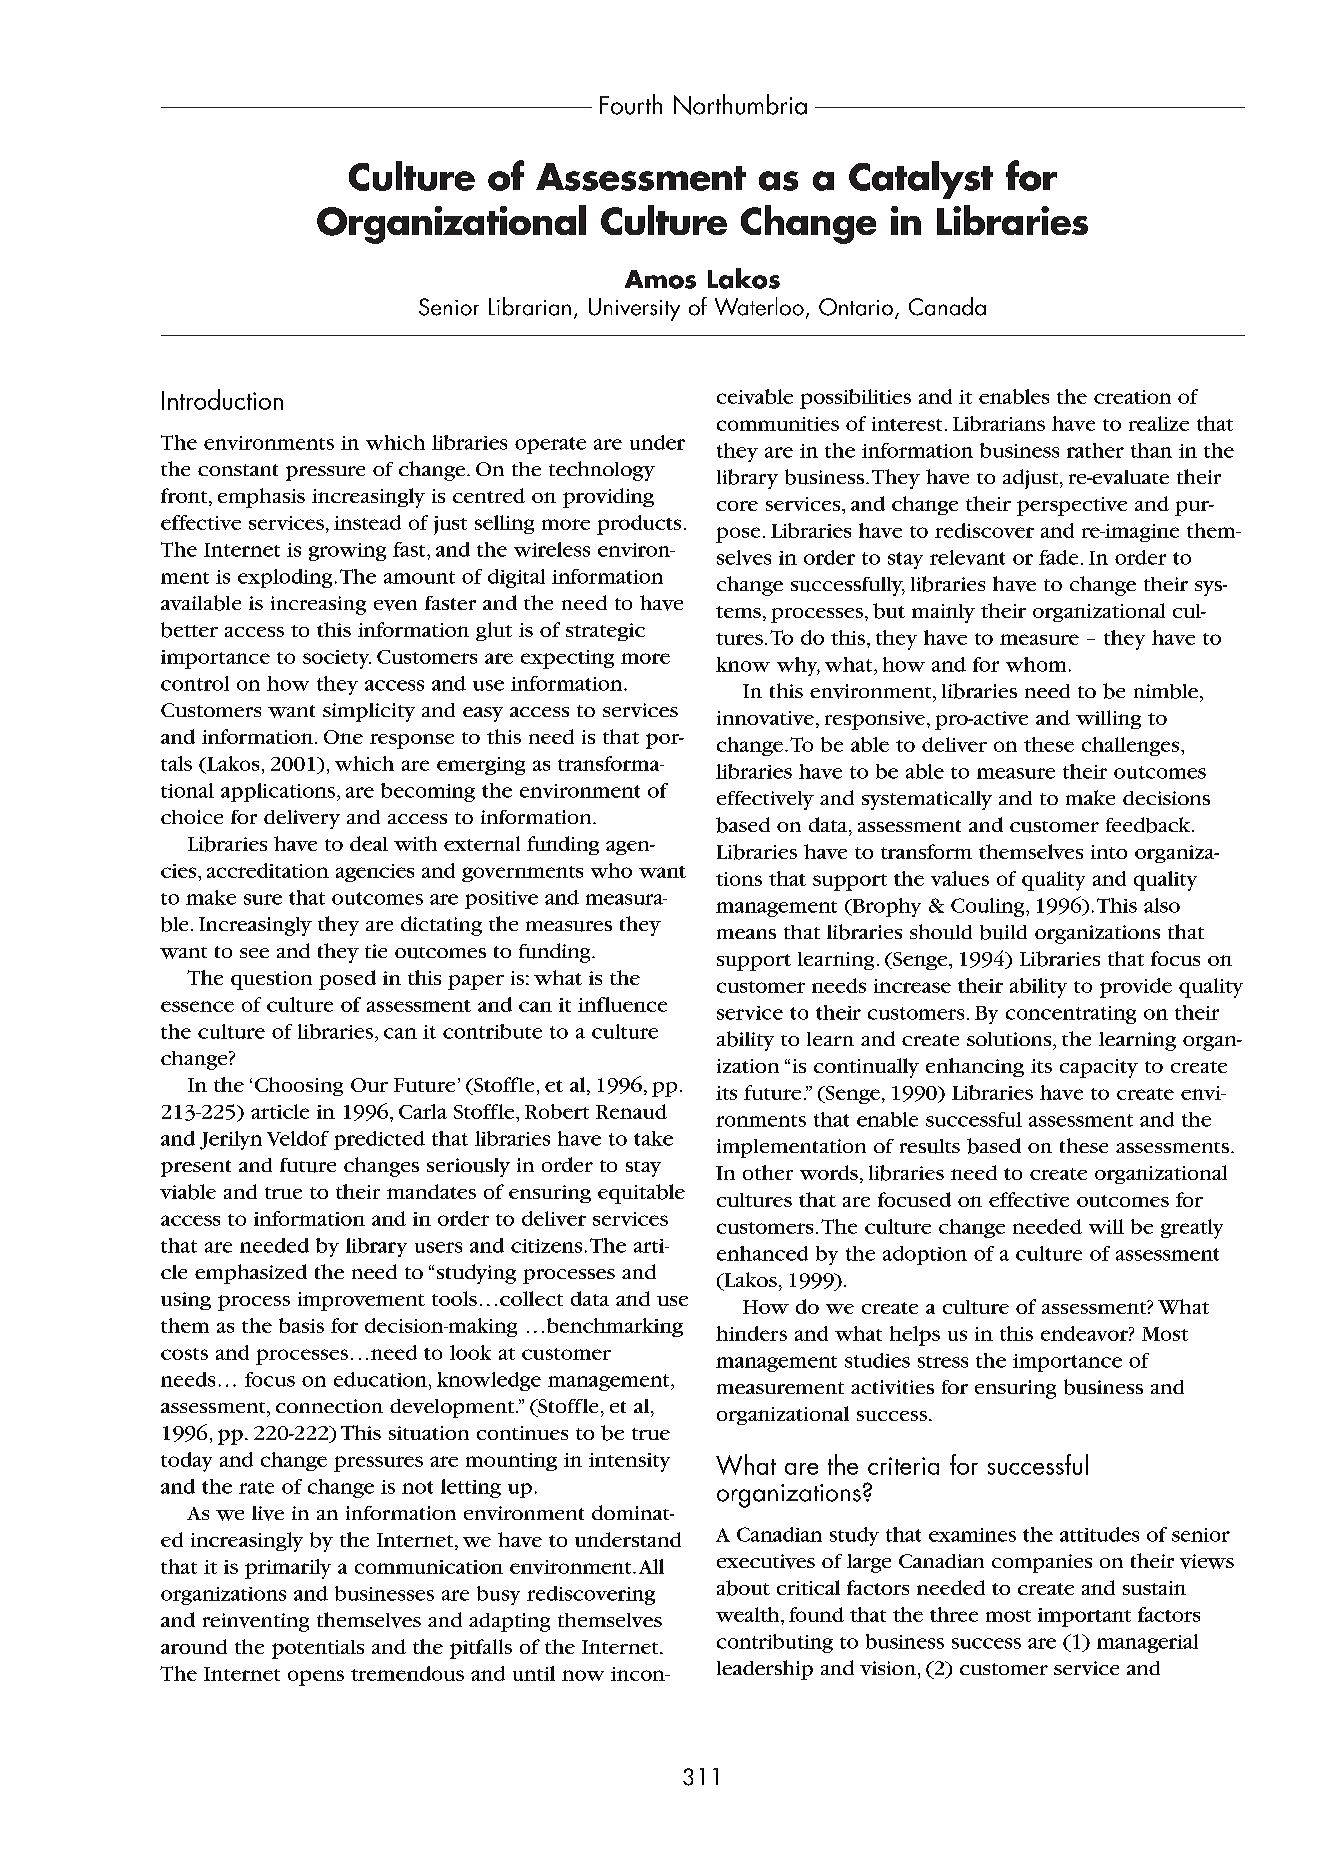 The image size is (1325, 1867). Describe the element at coordinates (1109, 852) in the screenshot. I see `into` at that location.
